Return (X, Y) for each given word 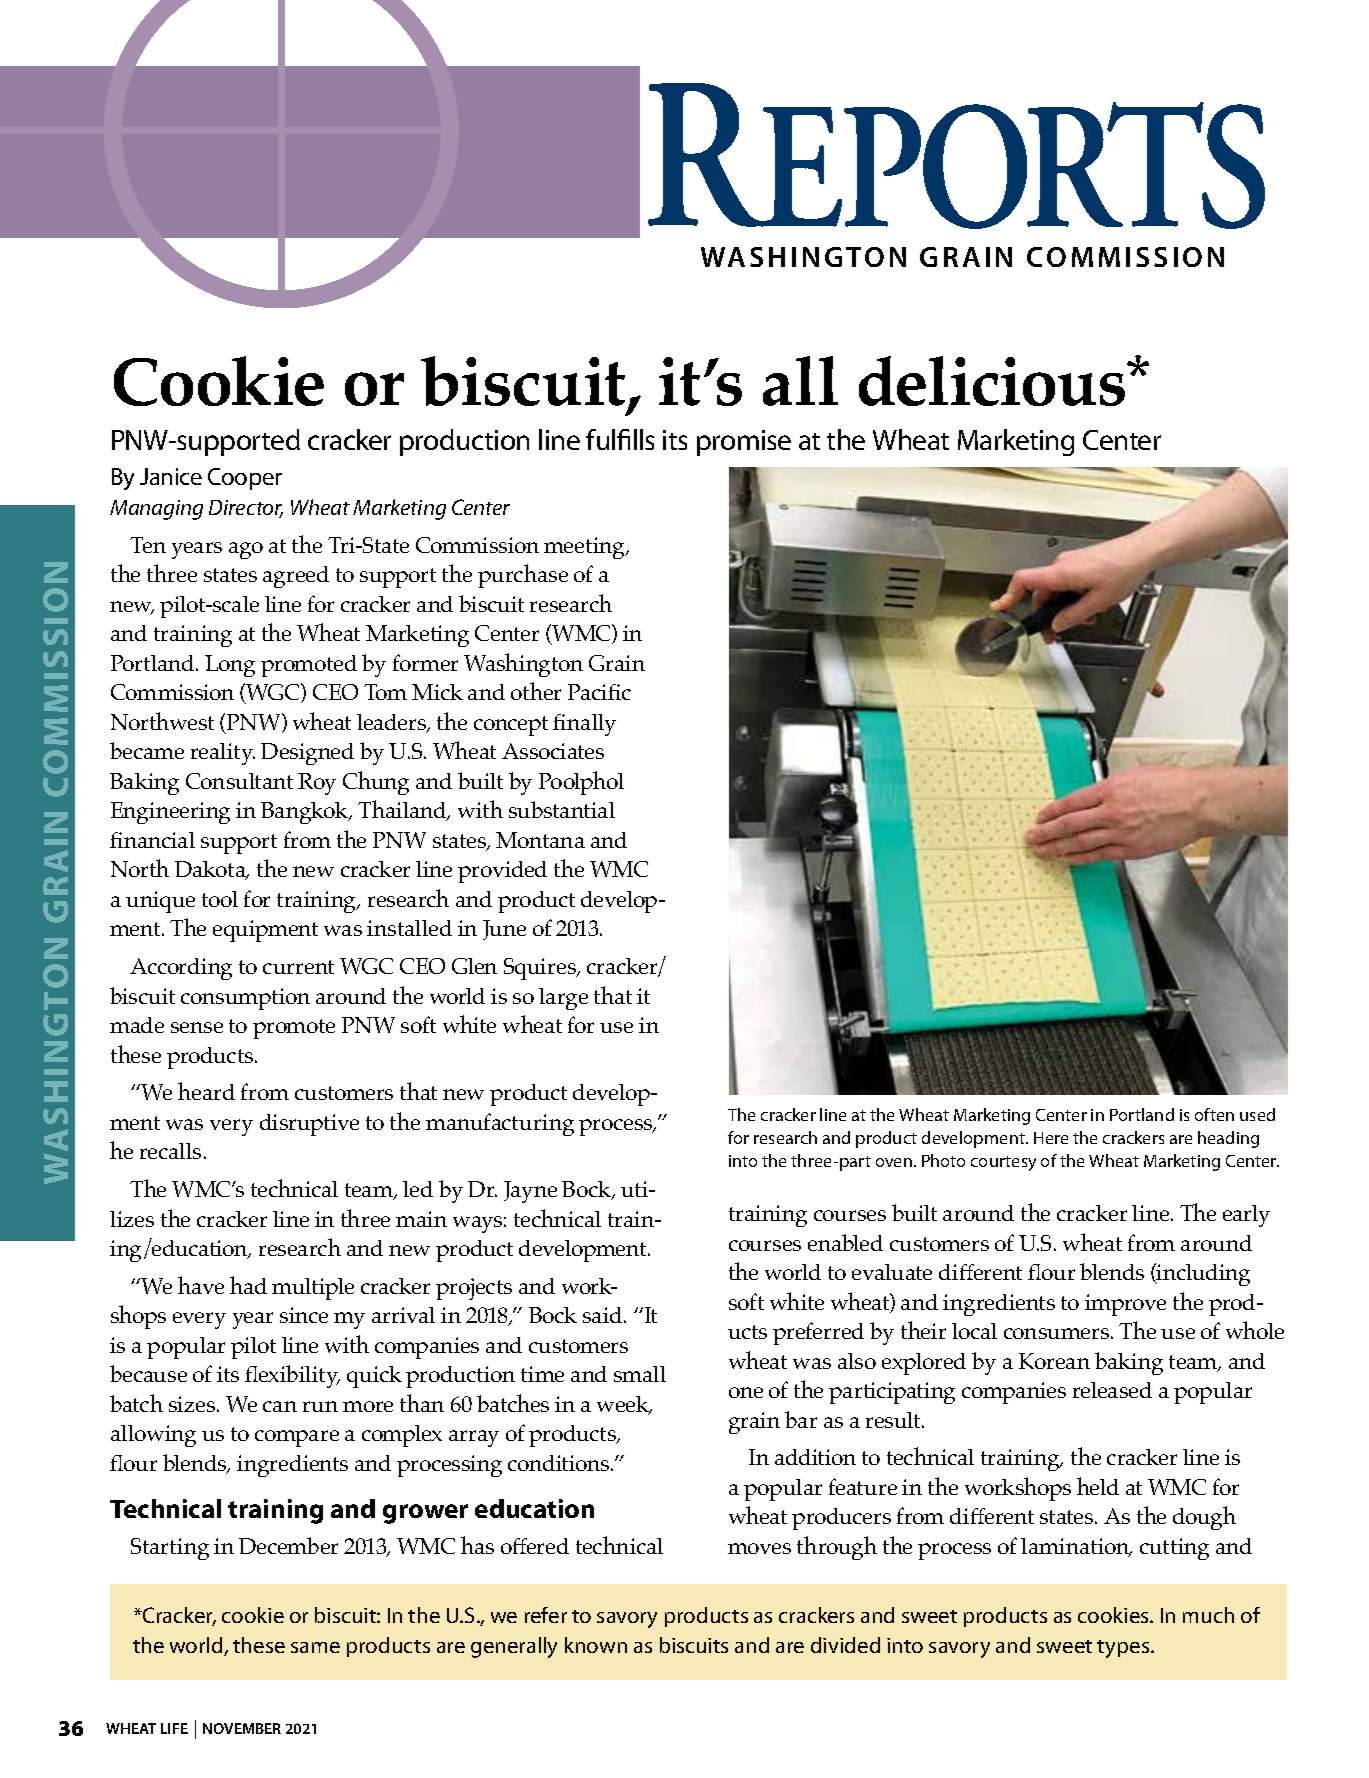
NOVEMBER (242, 1728)
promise (744, 443)
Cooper (245, 479)
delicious (993, 381)
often (1214, 1114)
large (563, 999)
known (596, 1645)
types (1124, 1649)
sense (197, 1027)
